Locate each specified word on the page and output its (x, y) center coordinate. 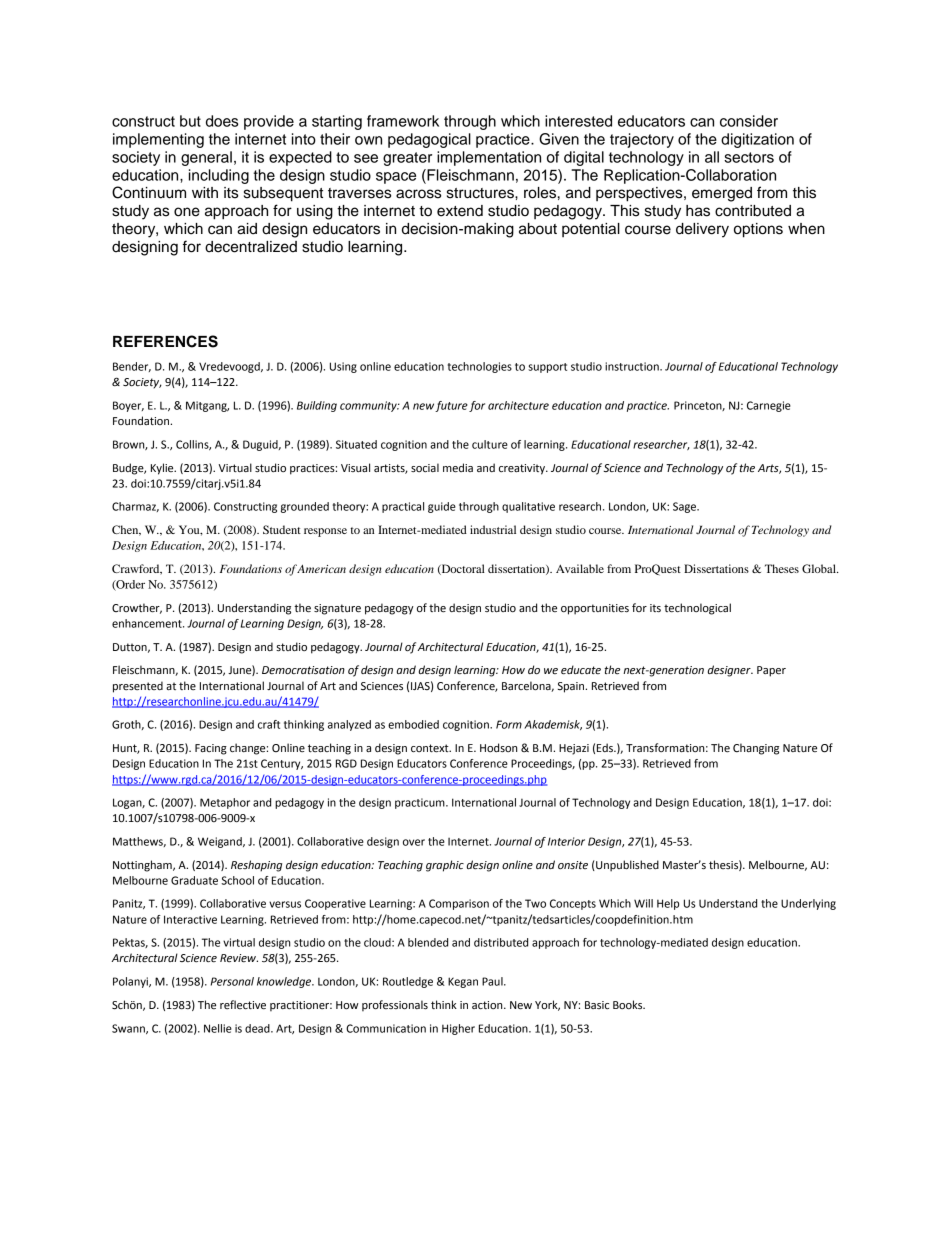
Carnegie (769, 406)
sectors (749, 157)
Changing (756, 749)
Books (629, 1004)
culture (490, 444)
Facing (211, 749)
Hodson (498, 747)
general (206, 158)
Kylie (163, 469)
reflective (243, 1004)
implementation (489, 158)
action (488, 1005)
